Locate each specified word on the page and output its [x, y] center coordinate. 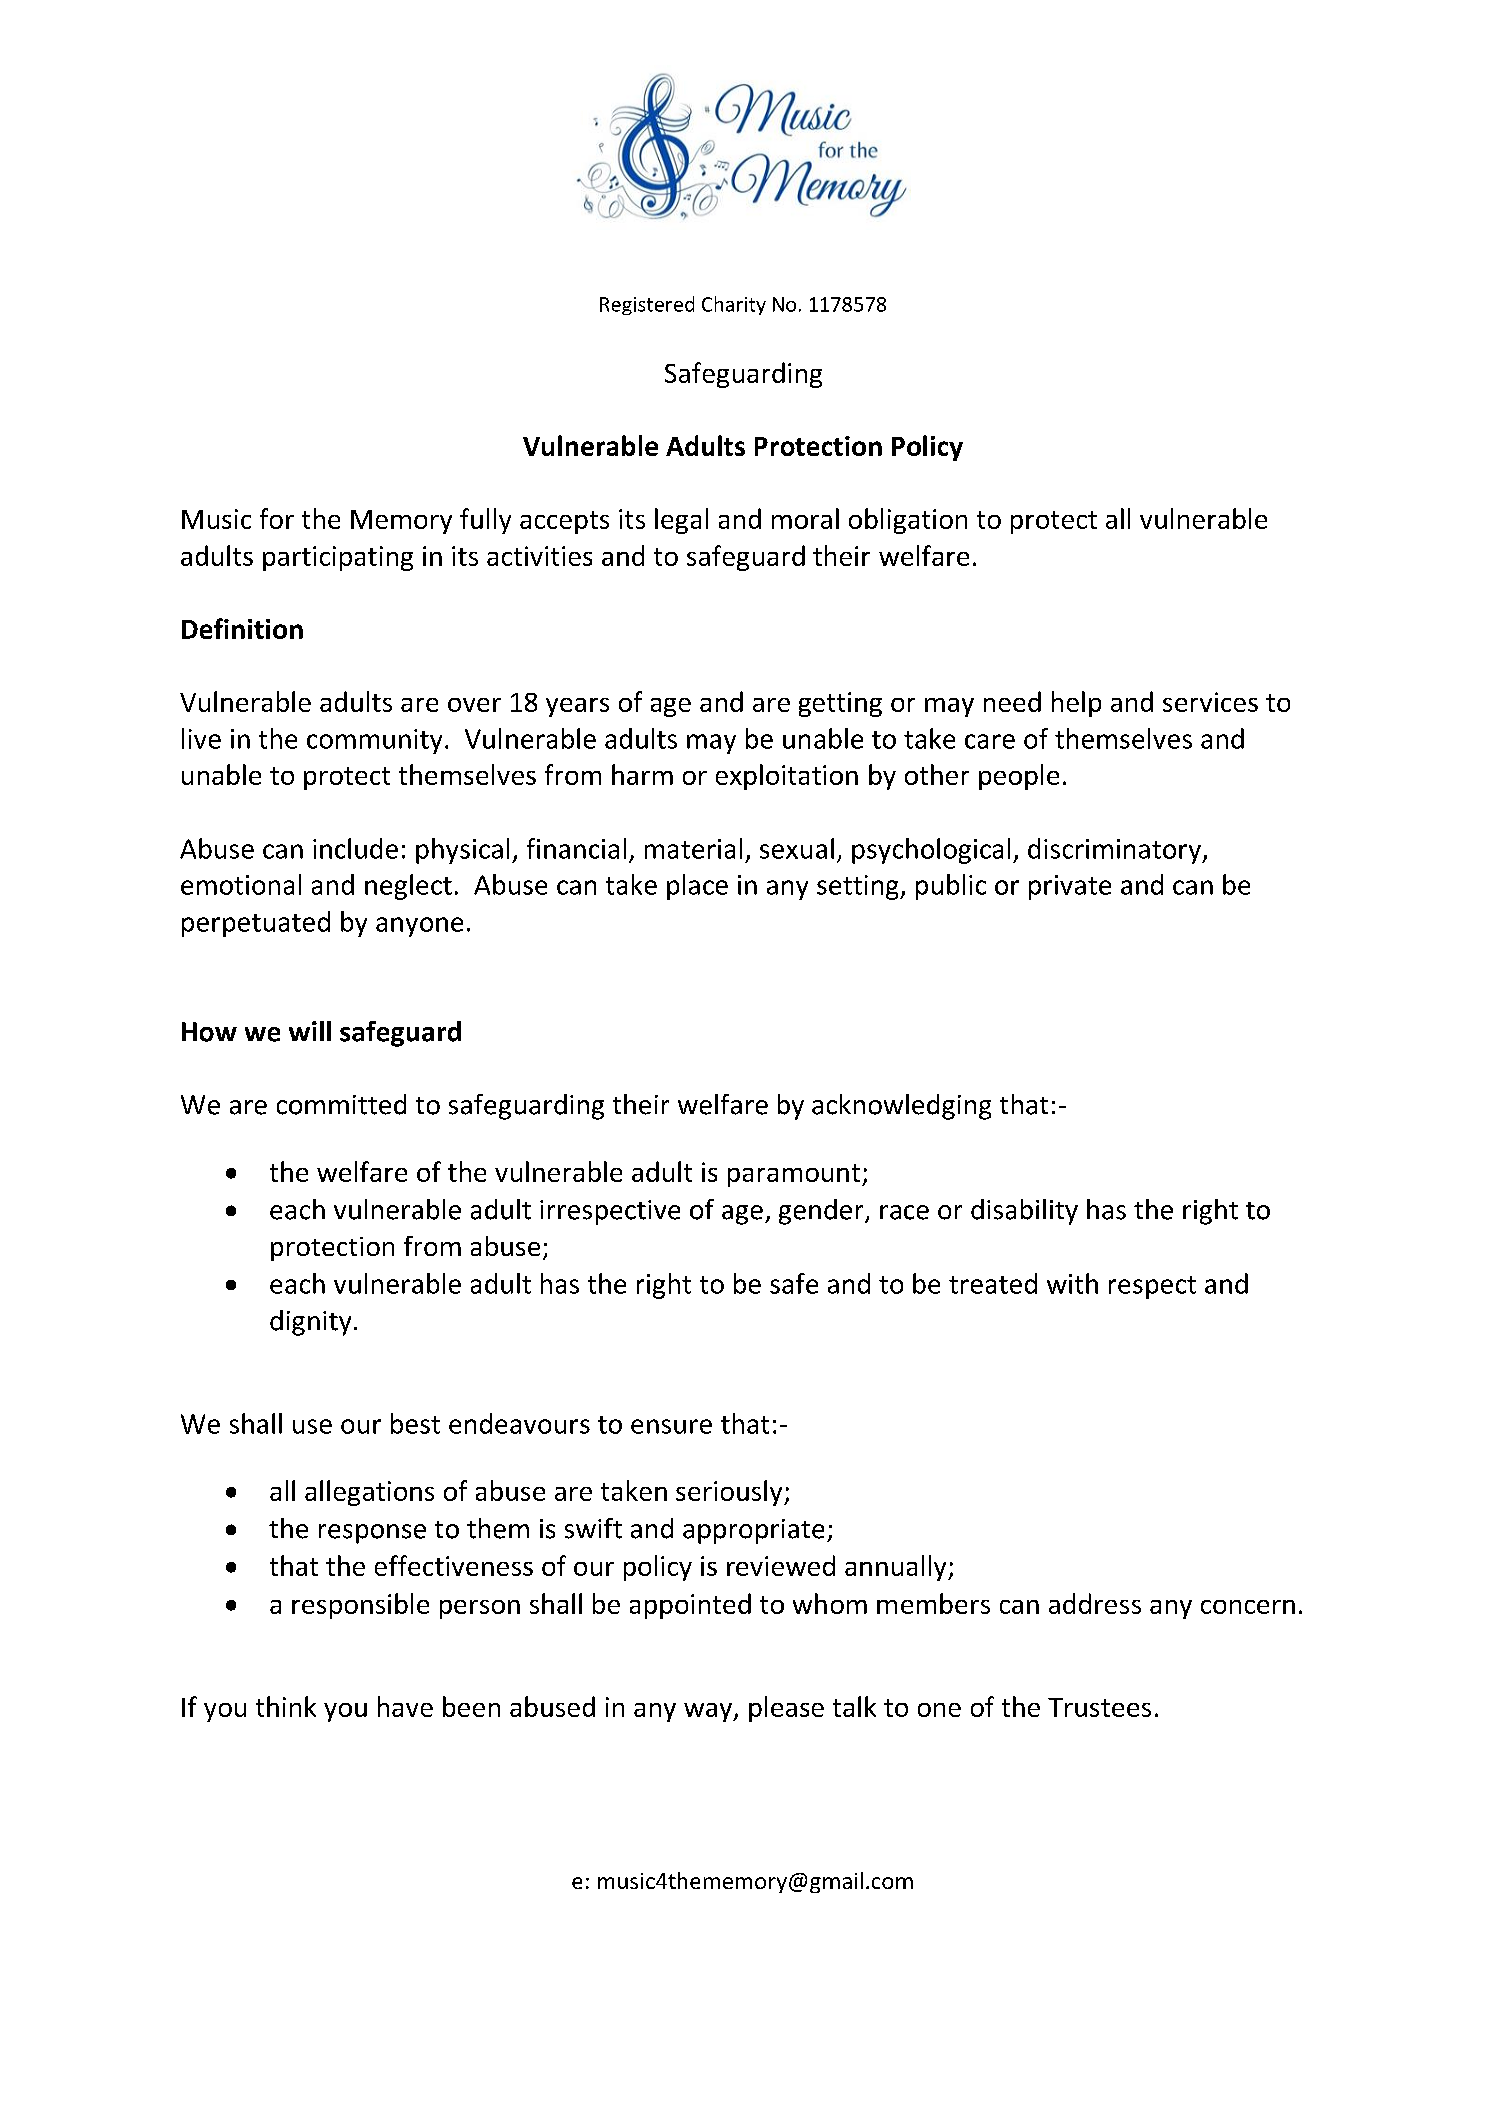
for [277, 518]
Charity [734, 305]
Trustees [1099, 1707]
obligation [908, 521]
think [286, 1706]
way [709, 1712]
